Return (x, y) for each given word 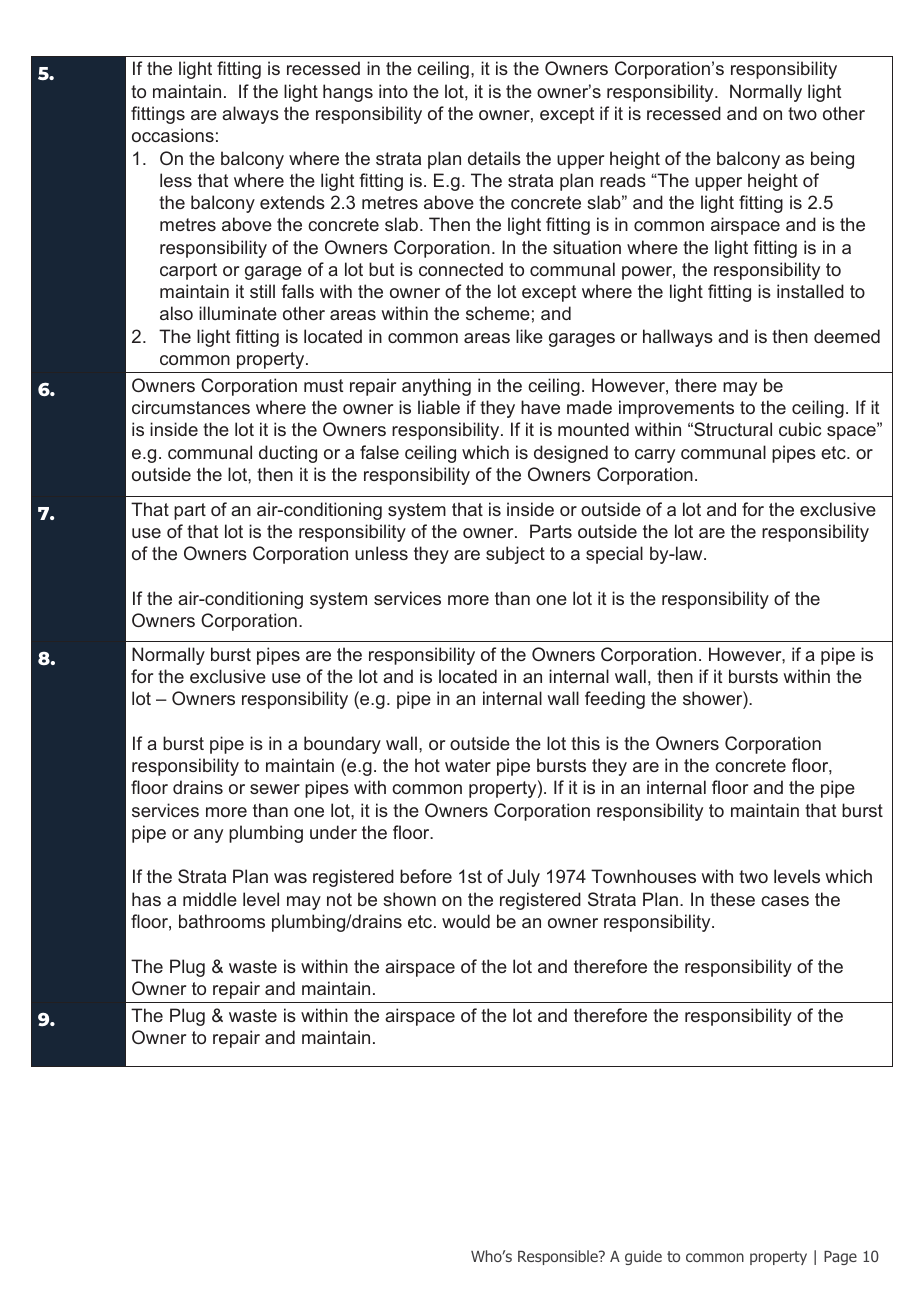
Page (840, 1258)
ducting (288, 454)
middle (210, 899)
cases (785, 901)
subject (515, 555)
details (494, 158)
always (250, 115)
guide (643, 1257)
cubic (800, 429)
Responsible (559, 1257)
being (832, 160)
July (523, 878)
